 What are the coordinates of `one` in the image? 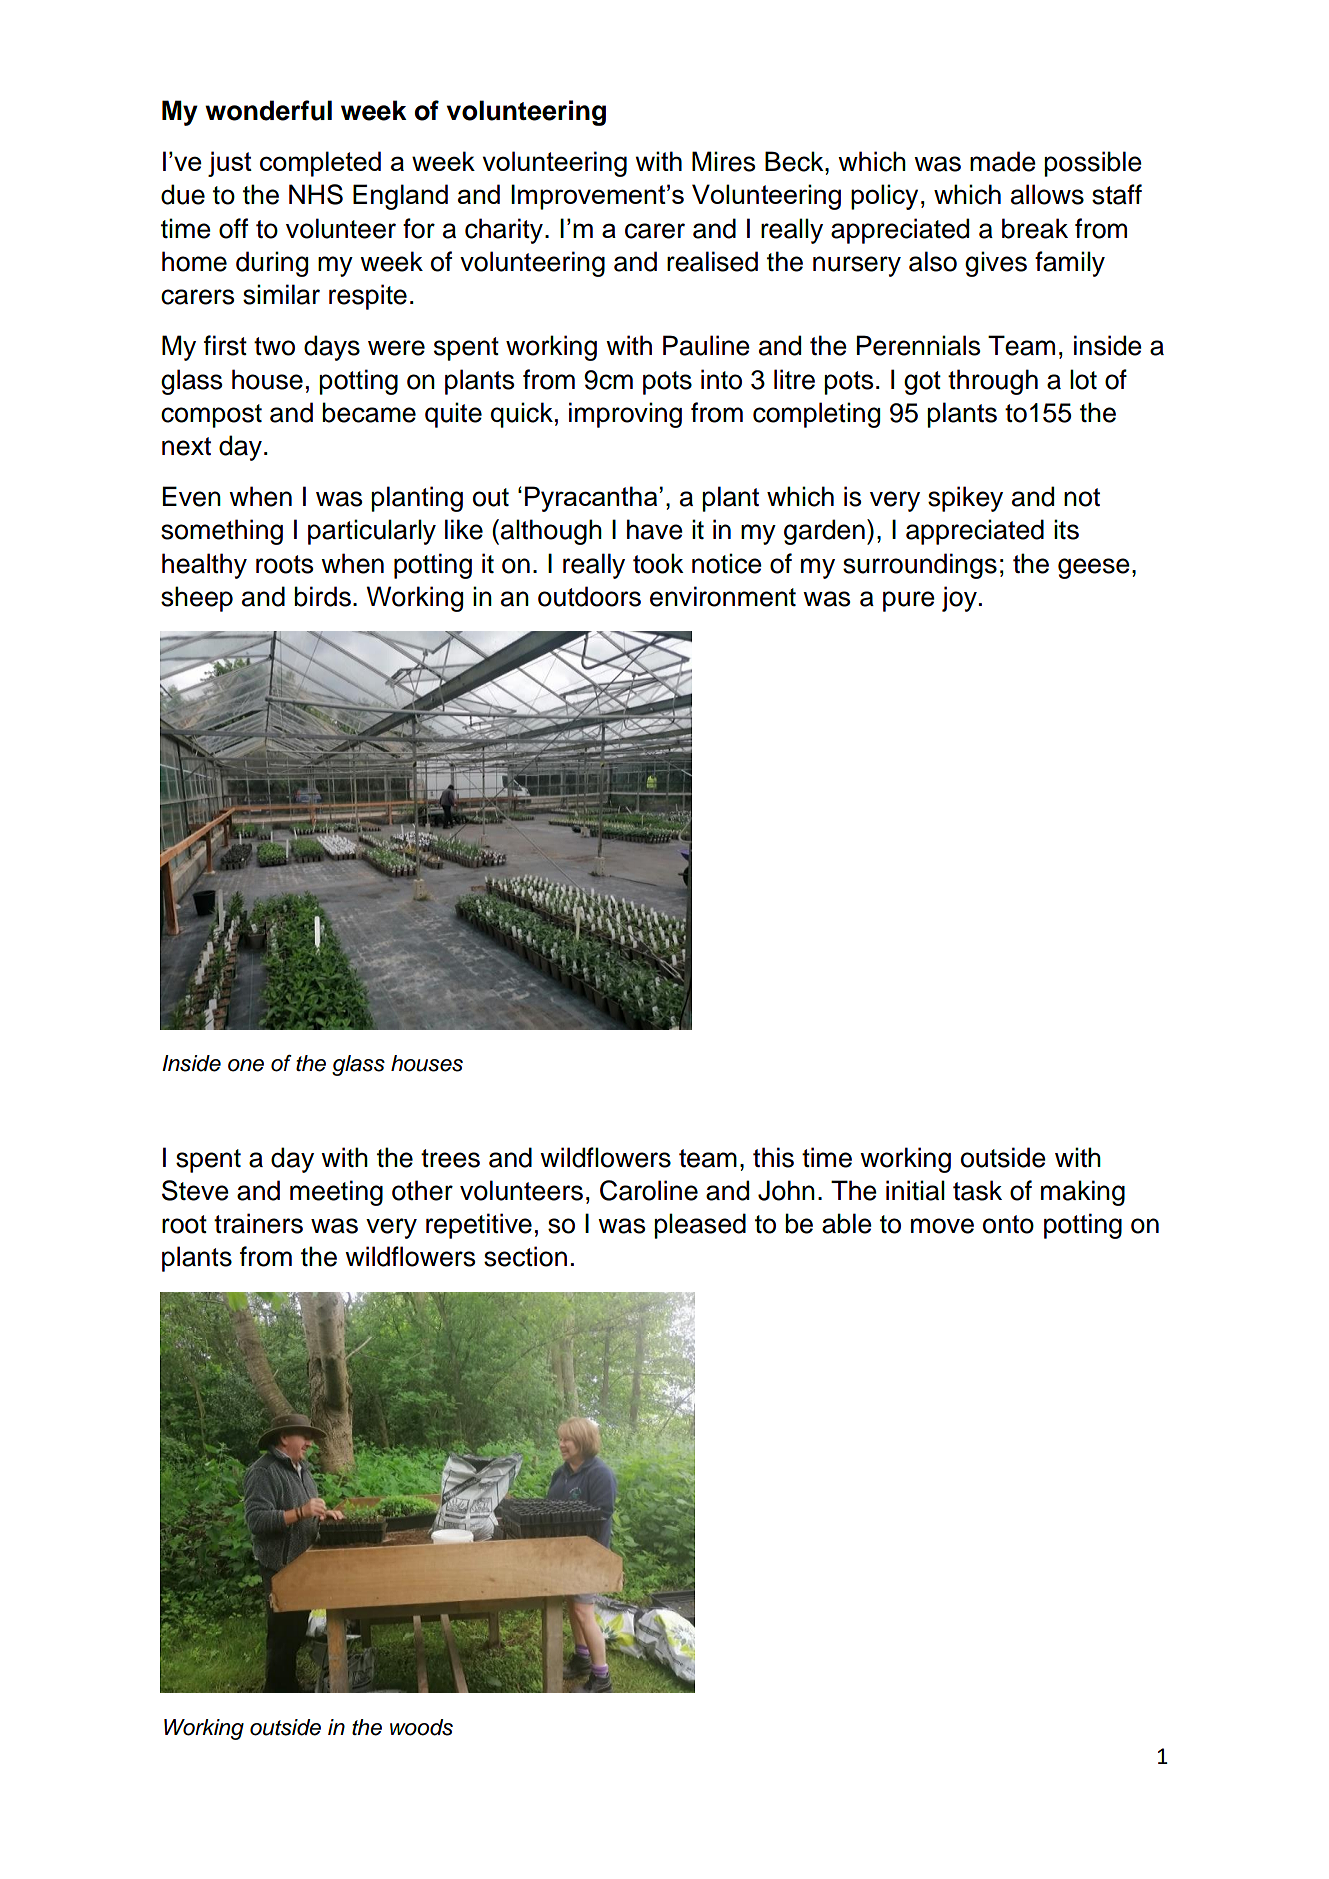 It's located at (246, 1065).
